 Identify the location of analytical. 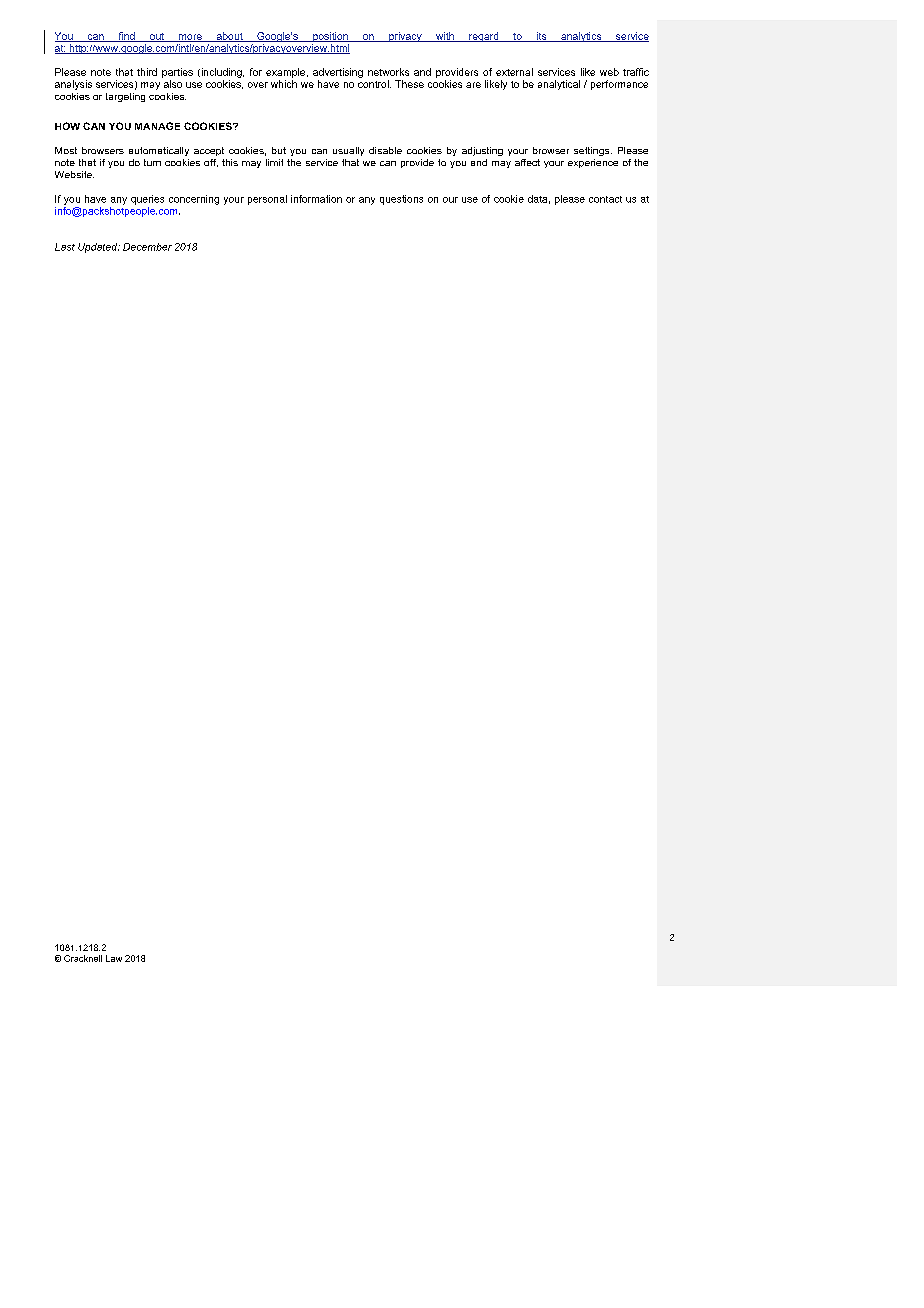
(559, 85).
